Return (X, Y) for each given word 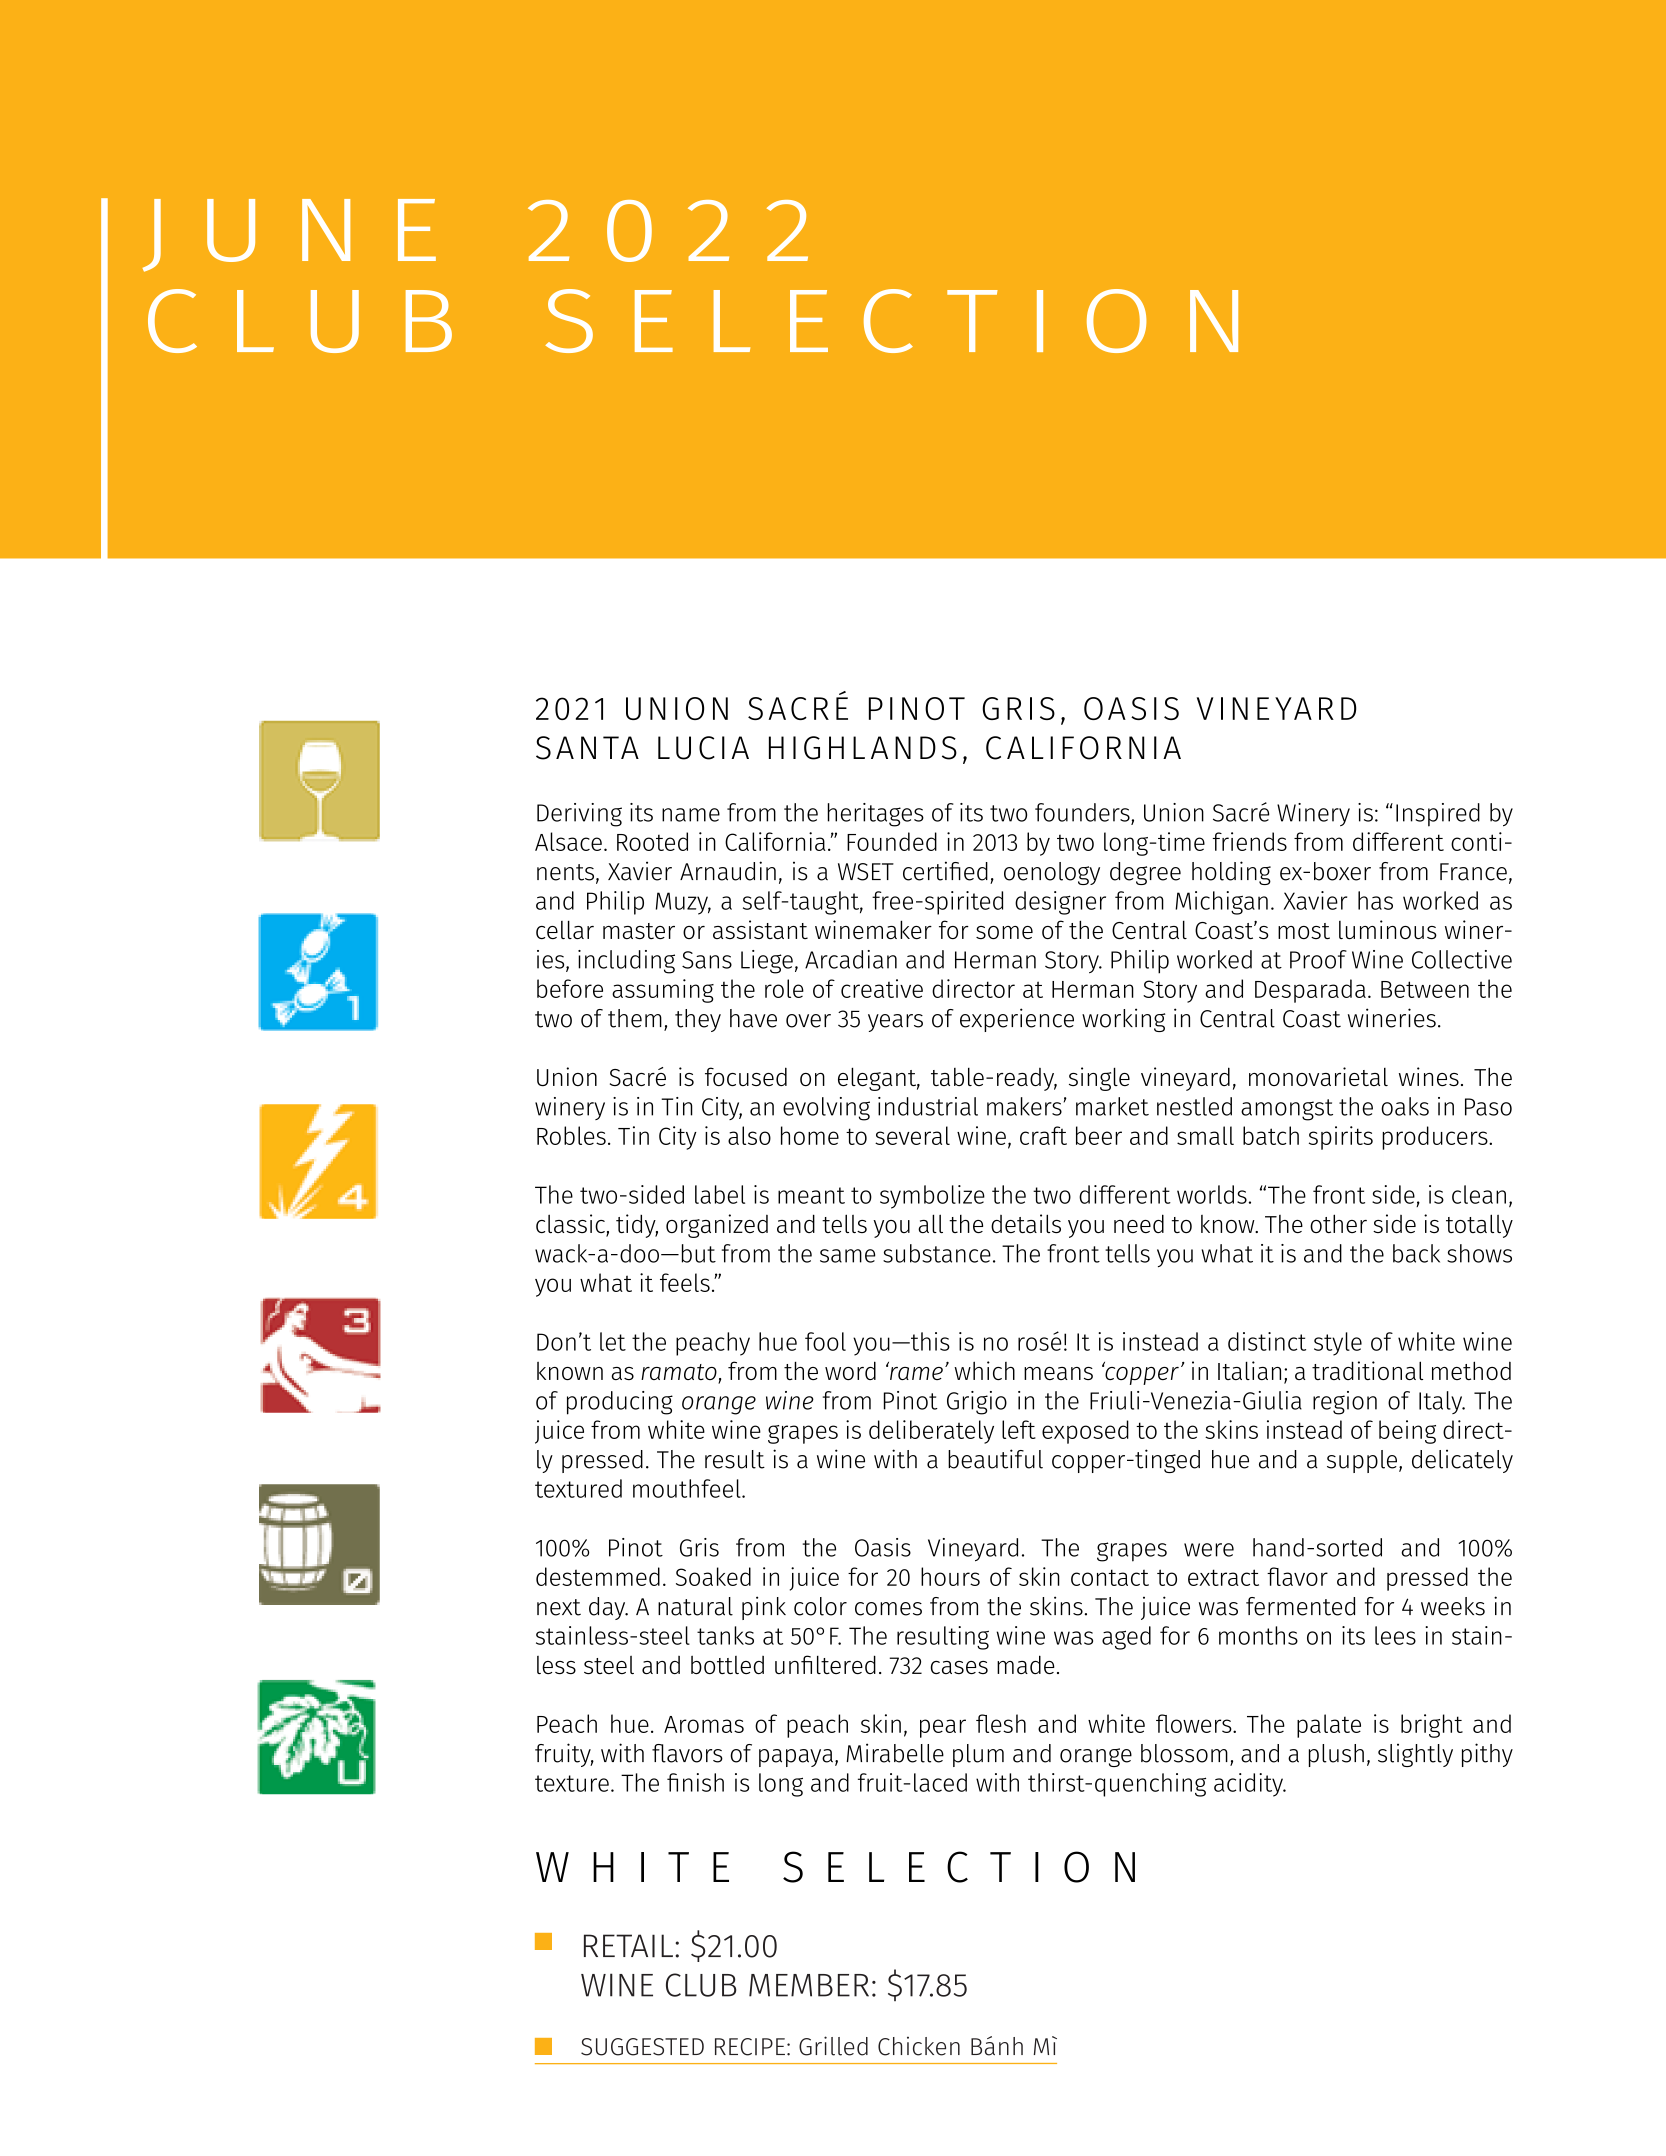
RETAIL (628, 1946)
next (559, 1607)
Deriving (579, 815)
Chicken (919, 2046)
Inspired (1438, 815)
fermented (1300, 1606)
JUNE (289, 235)
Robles (571, 1135)
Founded (892, 841)
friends (1250, 841)
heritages (875, 815)
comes (888, 1609)
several (912, 1135)
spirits (1341, 1138)
